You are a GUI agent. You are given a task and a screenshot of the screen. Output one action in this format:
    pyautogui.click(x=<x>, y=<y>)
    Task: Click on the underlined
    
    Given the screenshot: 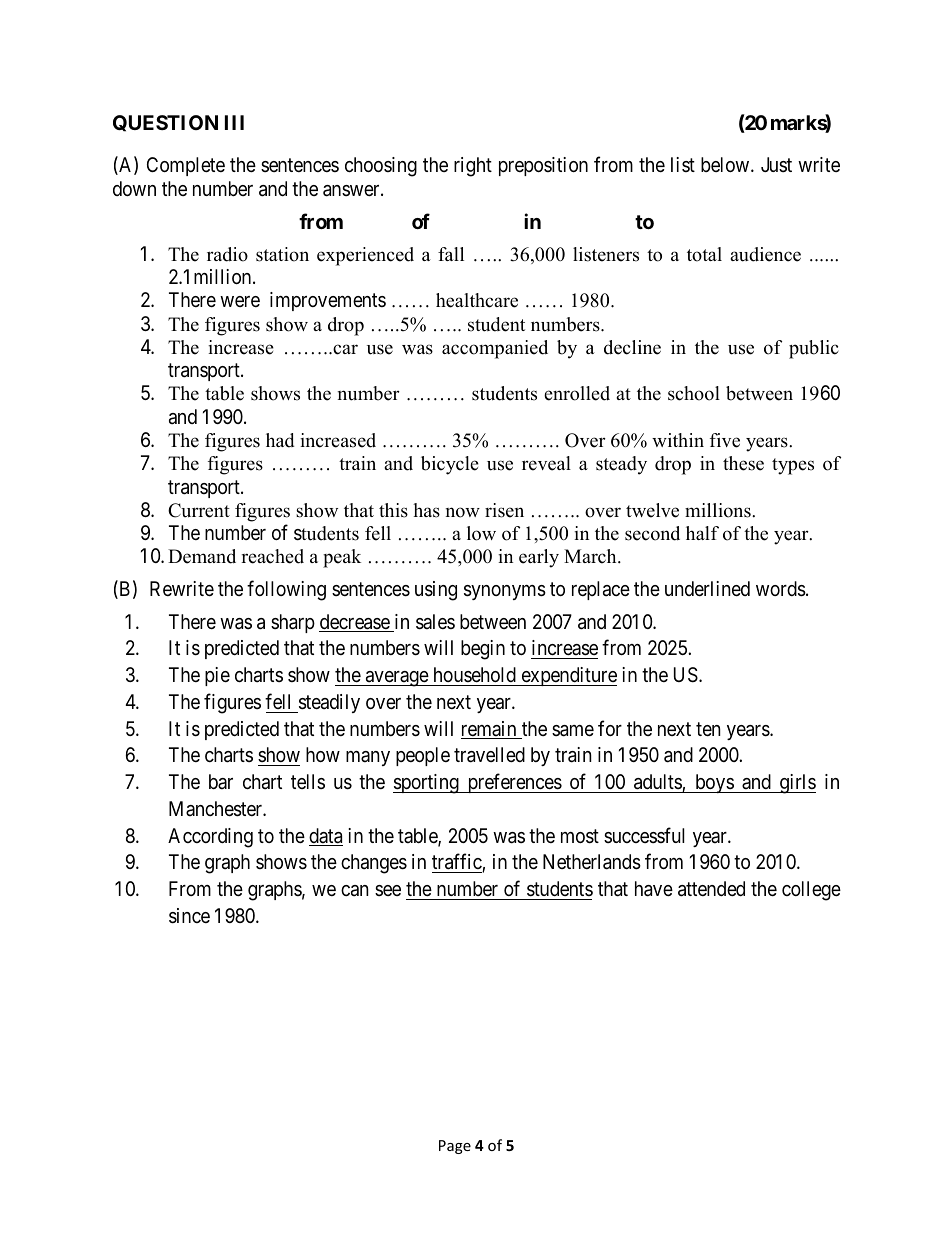 What is the action you would take?
    pyautogui.click(x=707, y=588)
